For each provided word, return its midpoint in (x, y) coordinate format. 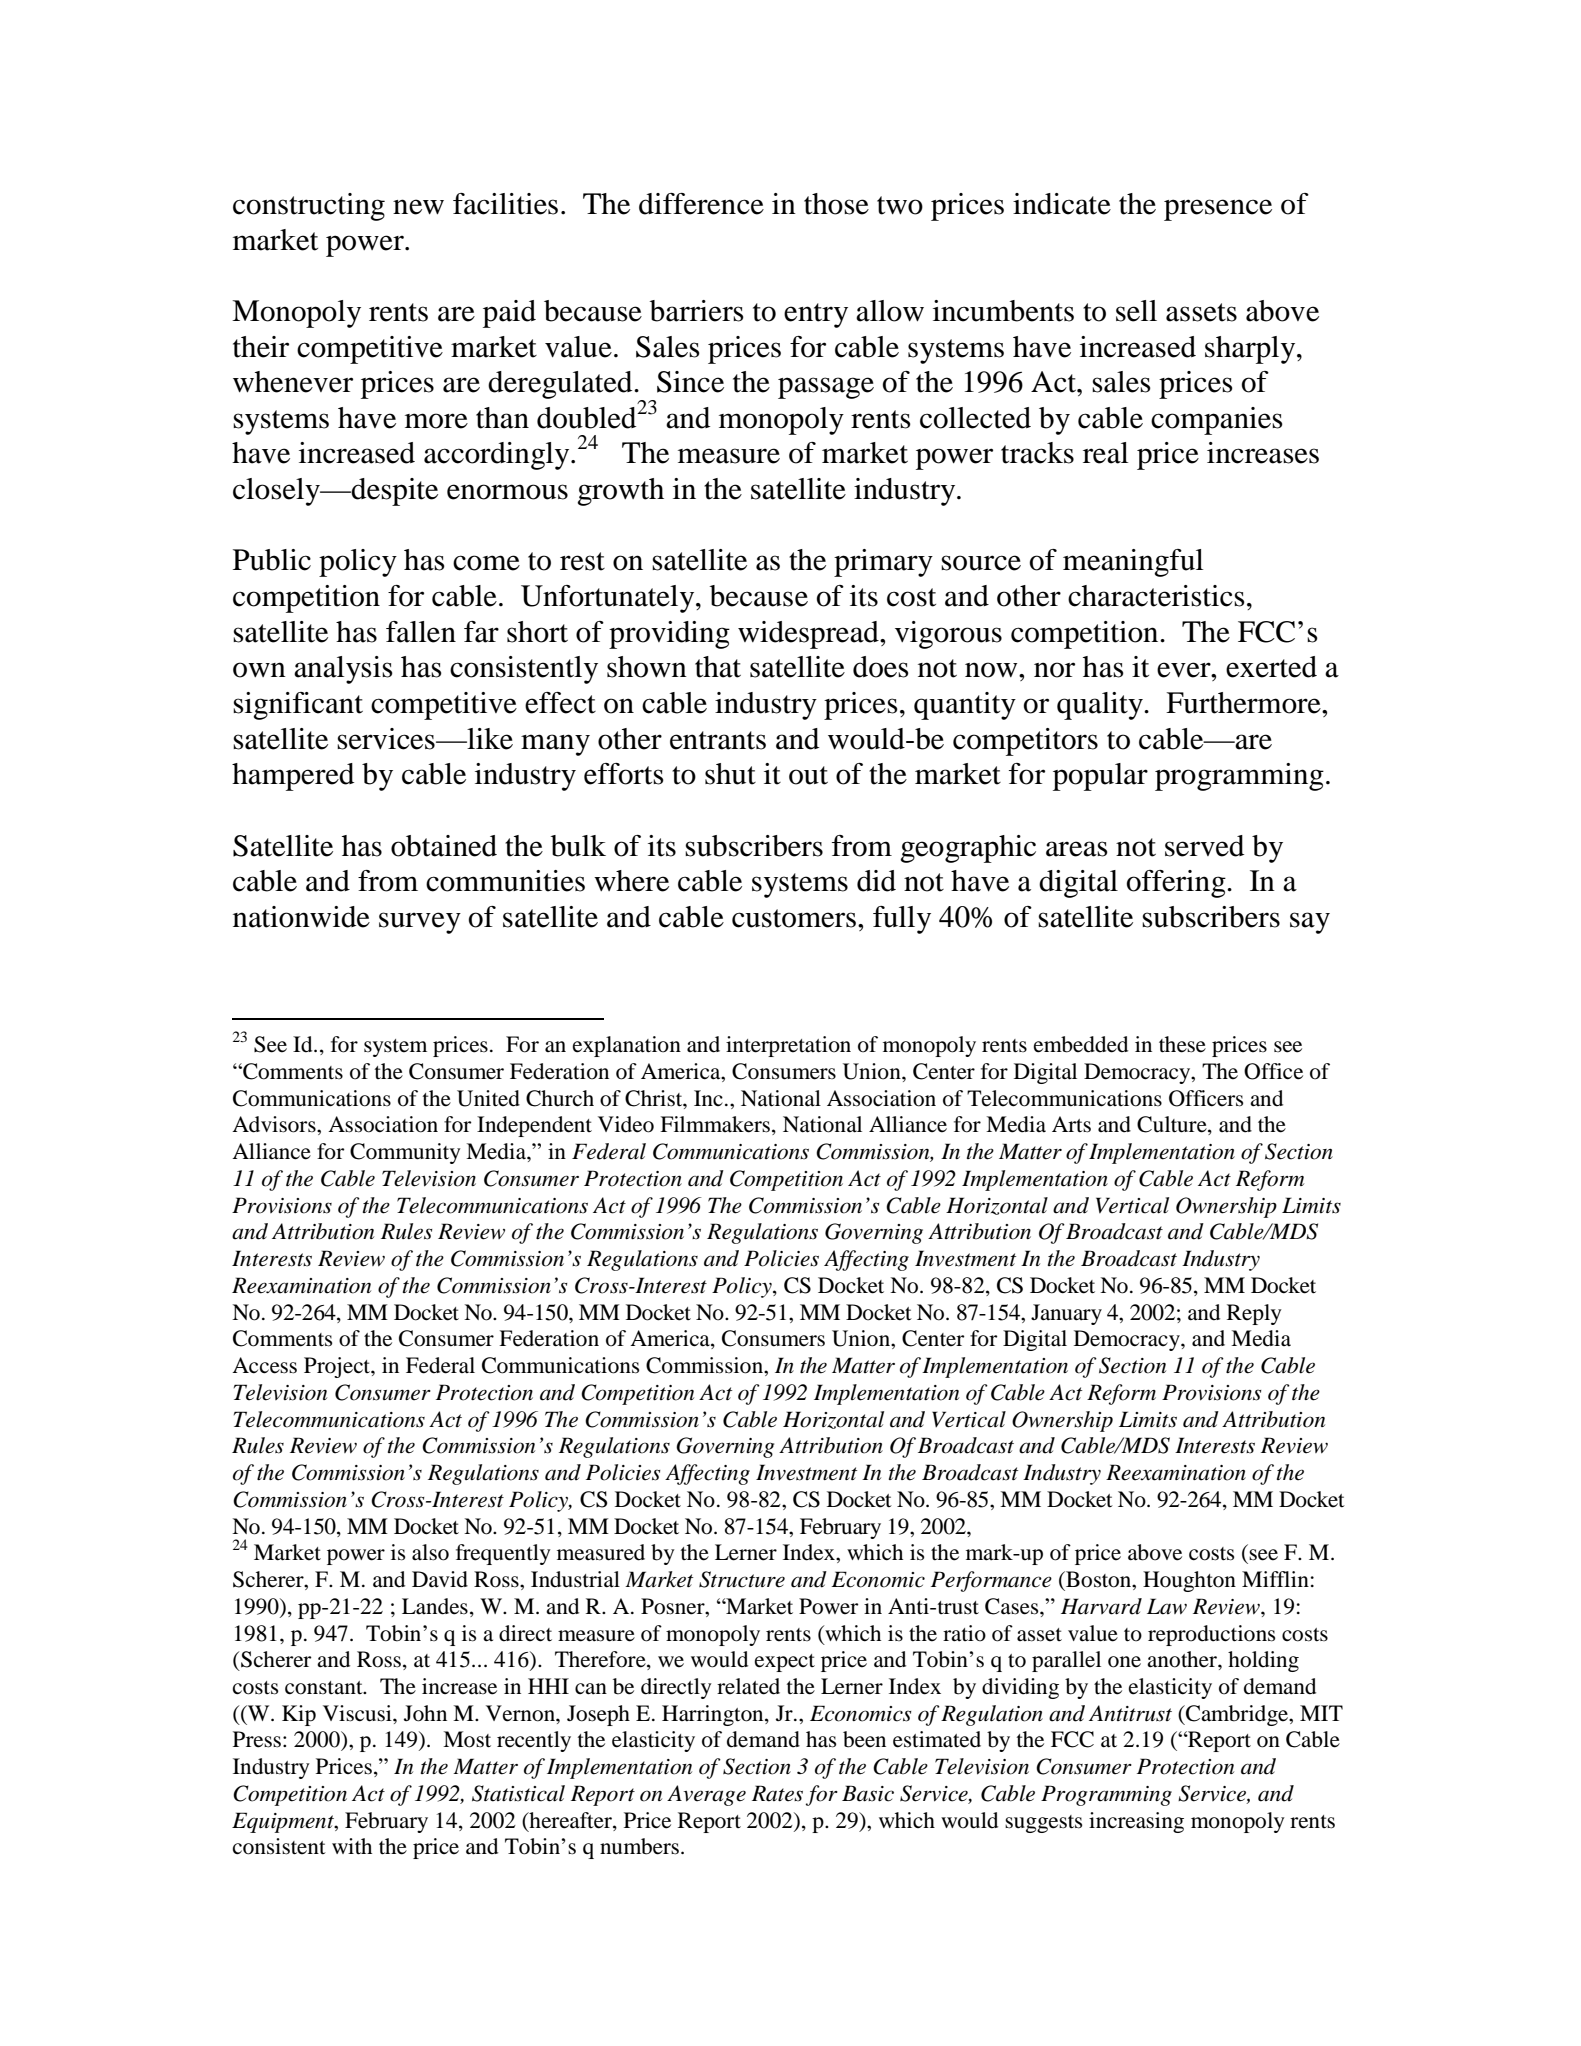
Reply (1254, 1314)
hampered (293, 777)
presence (1218, 210)
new (418, 207)
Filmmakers (715, 1124)
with (352, 1846)
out (808, 775)
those (836, 204)
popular (1100, 777)
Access (264, 1365)
